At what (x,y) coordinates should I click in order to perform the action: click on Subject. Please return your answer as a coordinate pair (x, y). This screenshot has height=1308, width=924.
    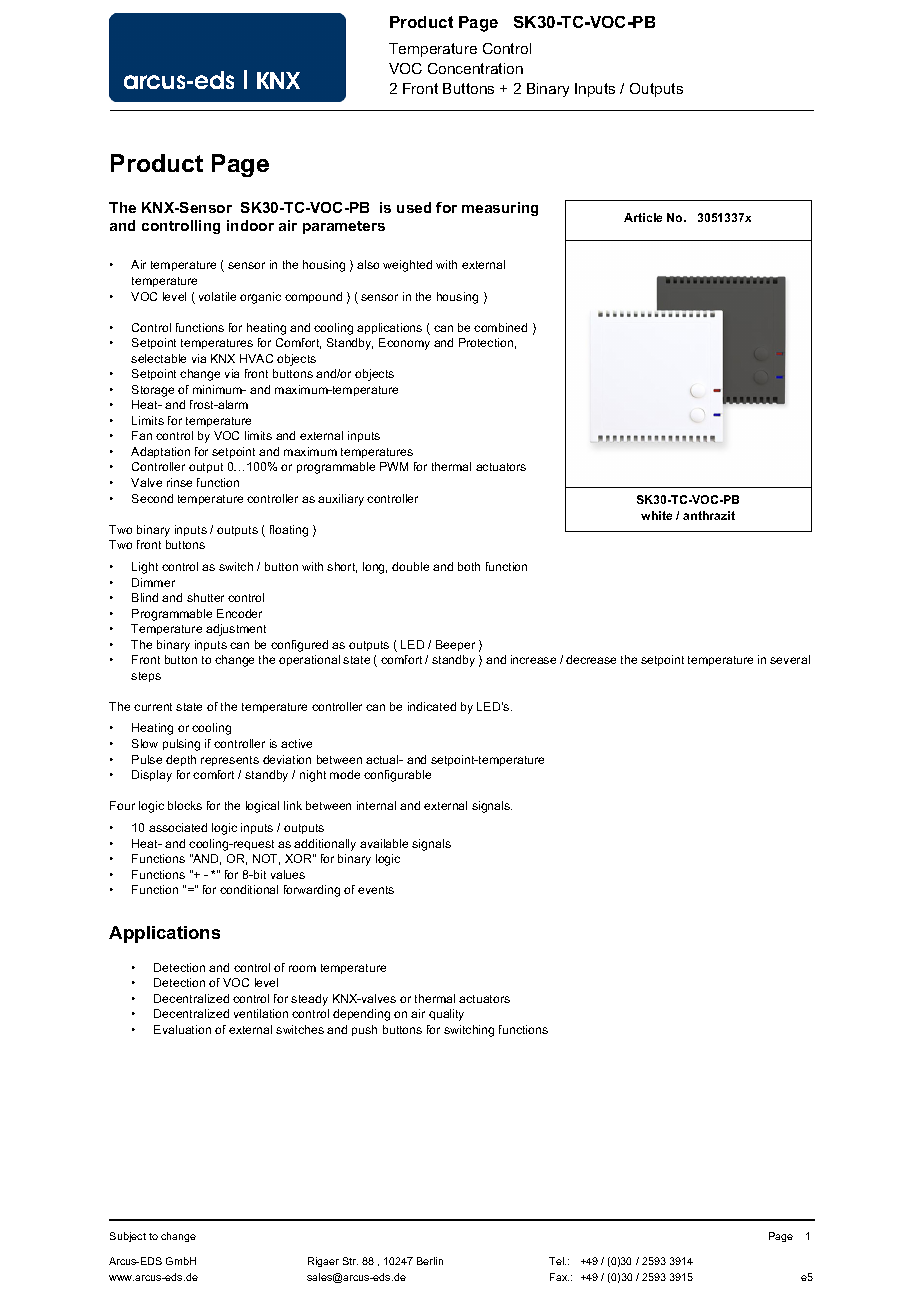
    Looking at the image, I should click on (128, 1237).
